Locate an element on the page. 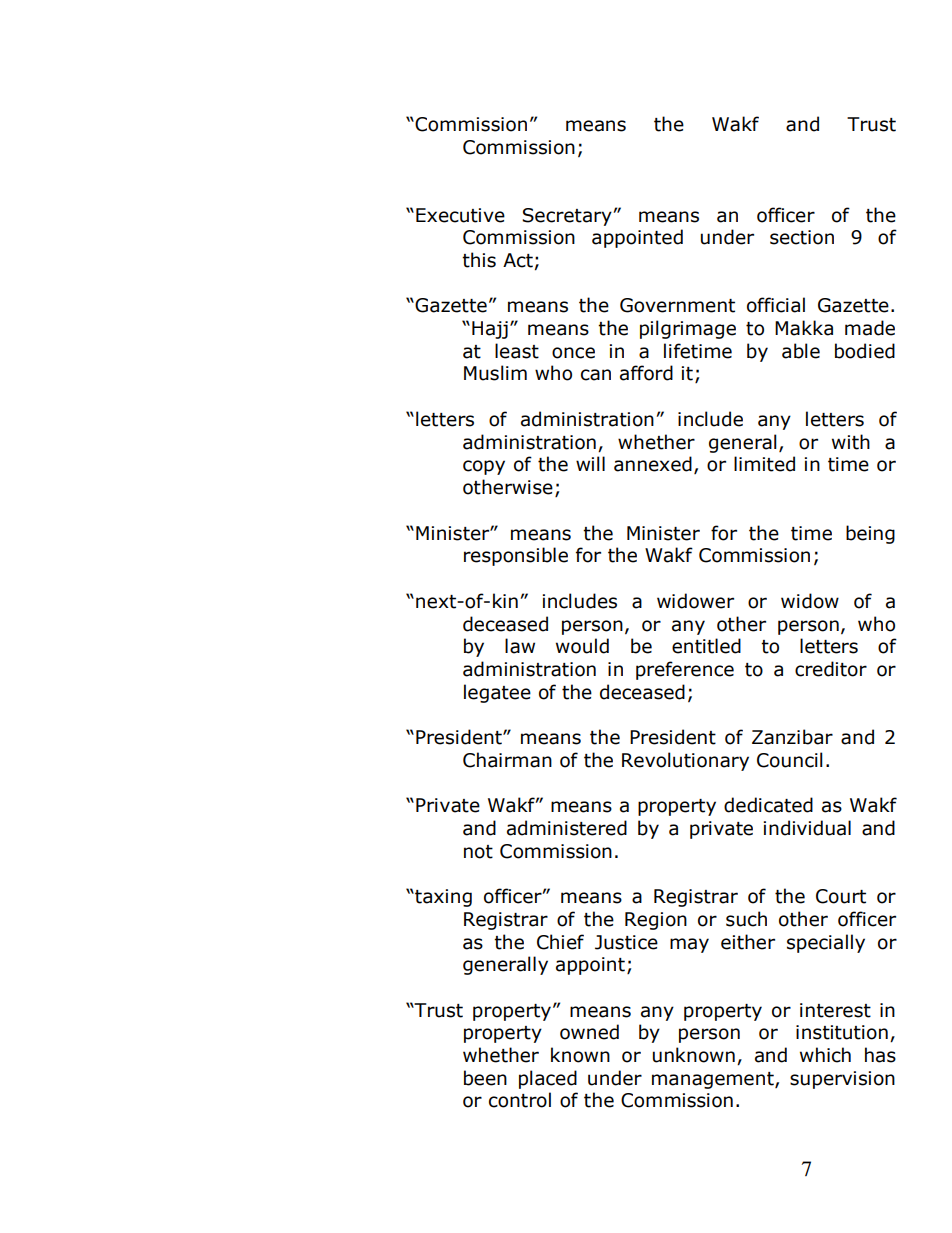 The width and height of the document is (952, 1233). management is located at coordinates (714, 1080).
